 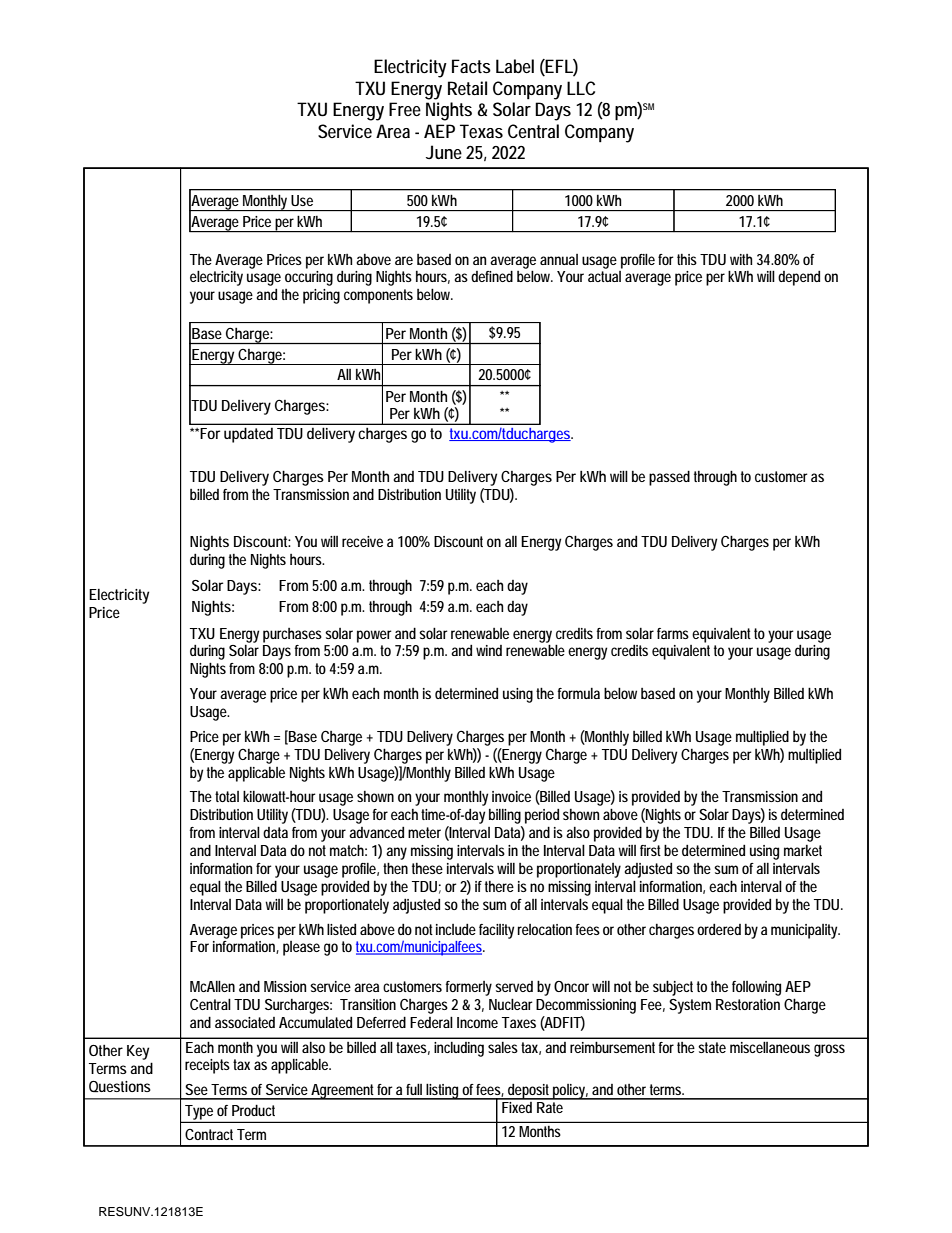 What do you see at coordinates (292, 635) in the screenshot?
I see `purchases` at bounding box center [292, 635].
